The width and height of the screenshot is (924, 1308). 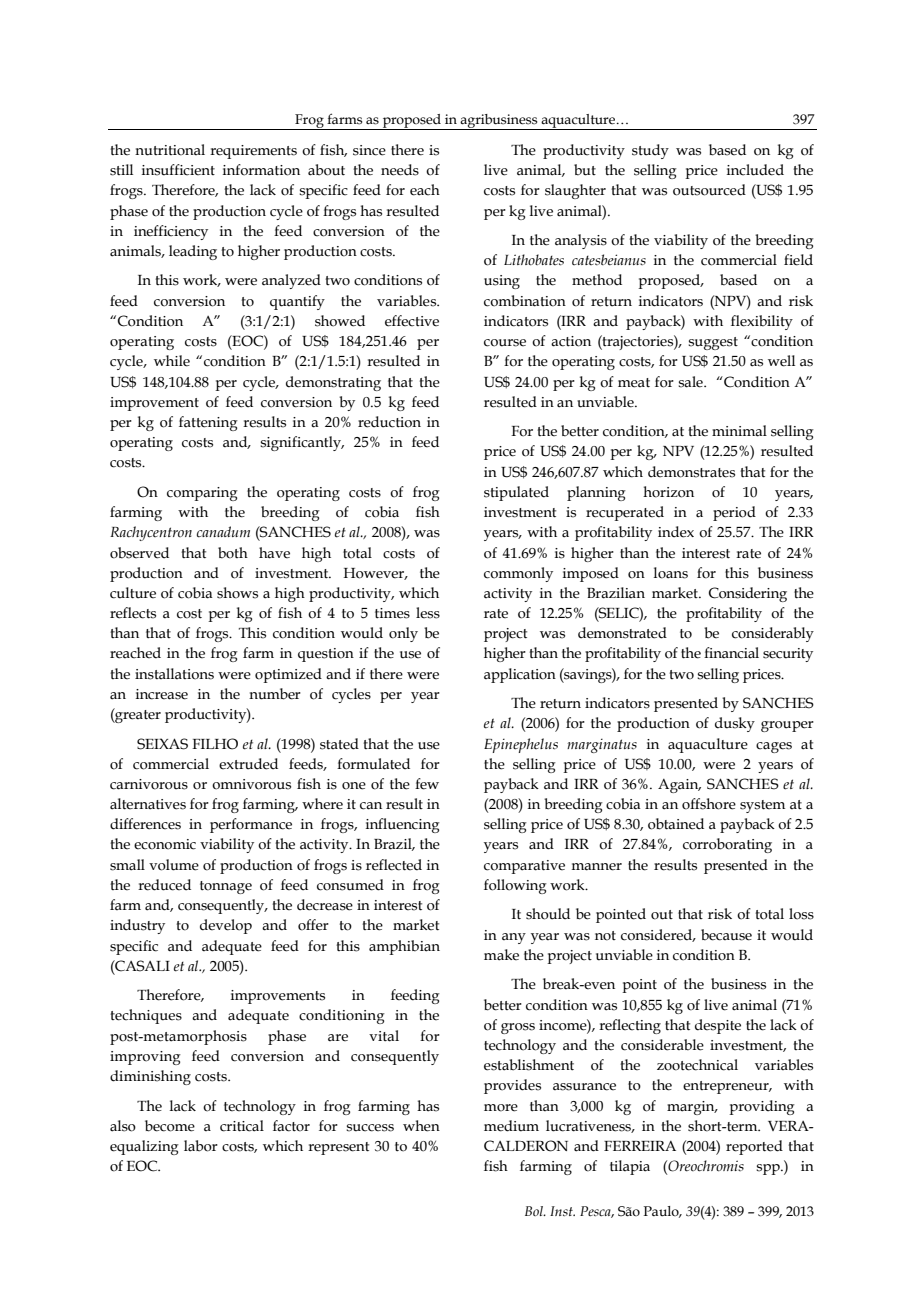 What do you see at coordinates (734, 513) in the screenshot?
I see `period` at bounding box center [734, 513].
